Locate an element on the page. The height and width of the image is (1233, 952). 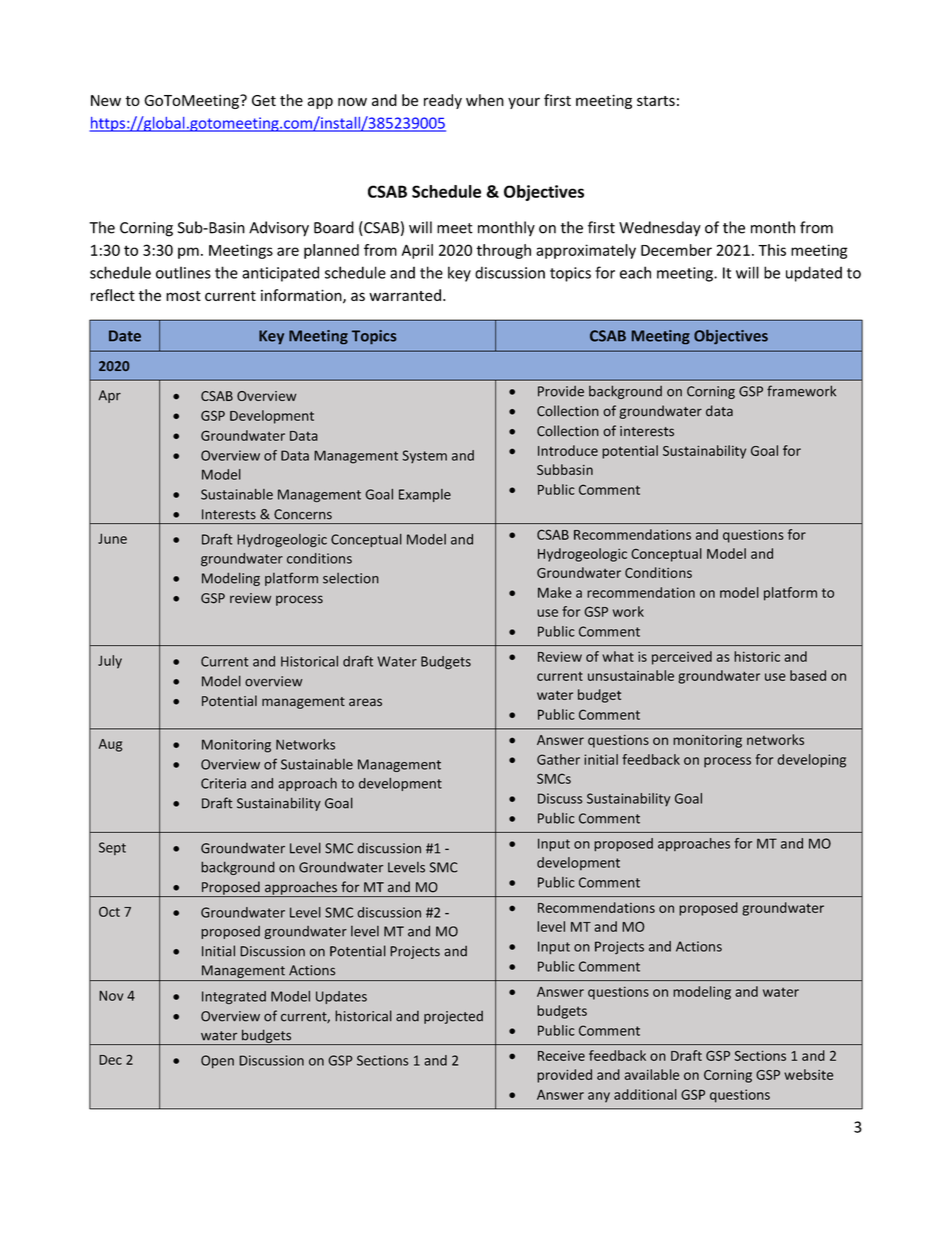
Criteria is located at coordinates (223, 783).
